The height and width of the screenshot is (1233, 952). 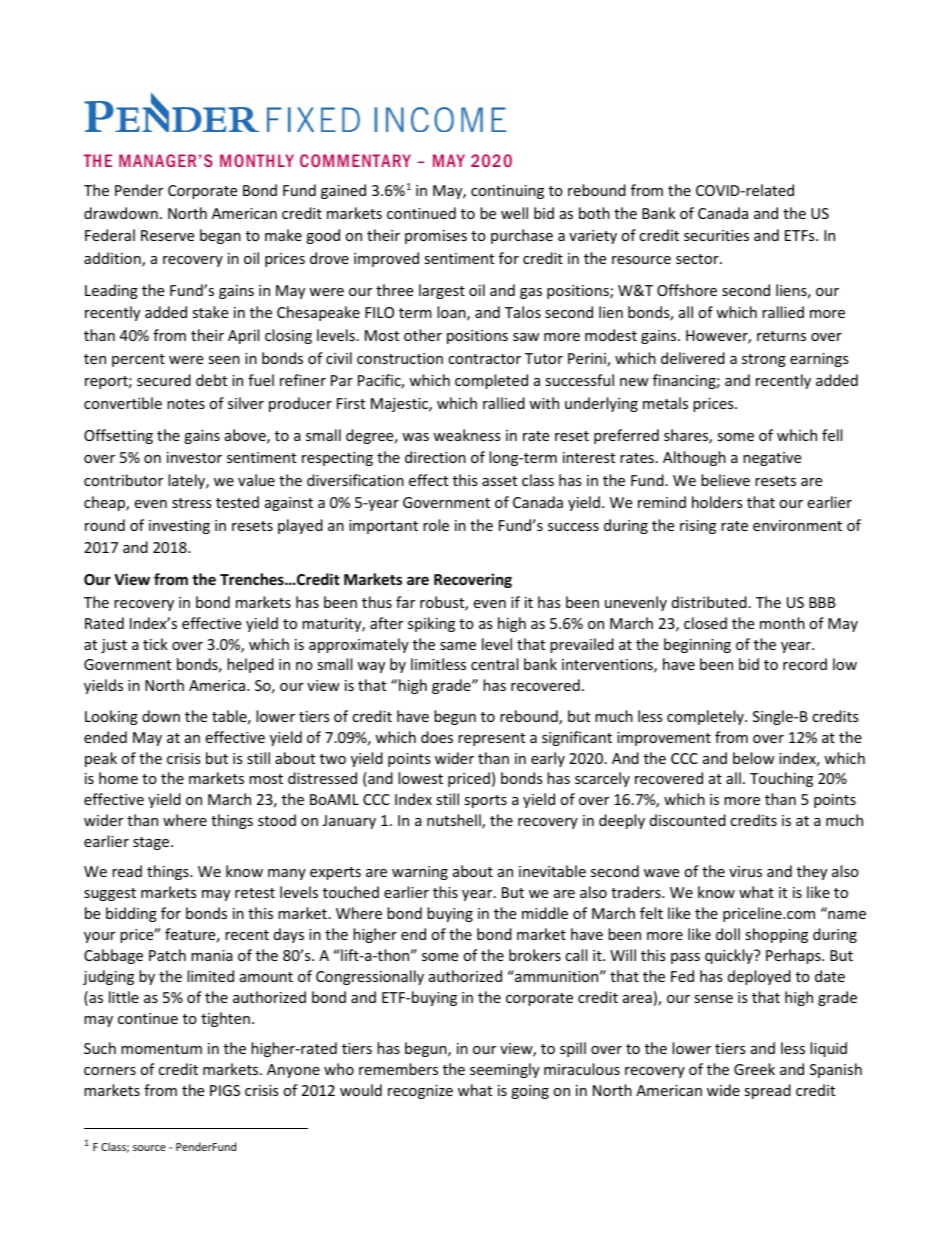 What do you see at coordinates (507, 192) in the screenshot?
I see `continuing` at bounding box center [507, 192].
